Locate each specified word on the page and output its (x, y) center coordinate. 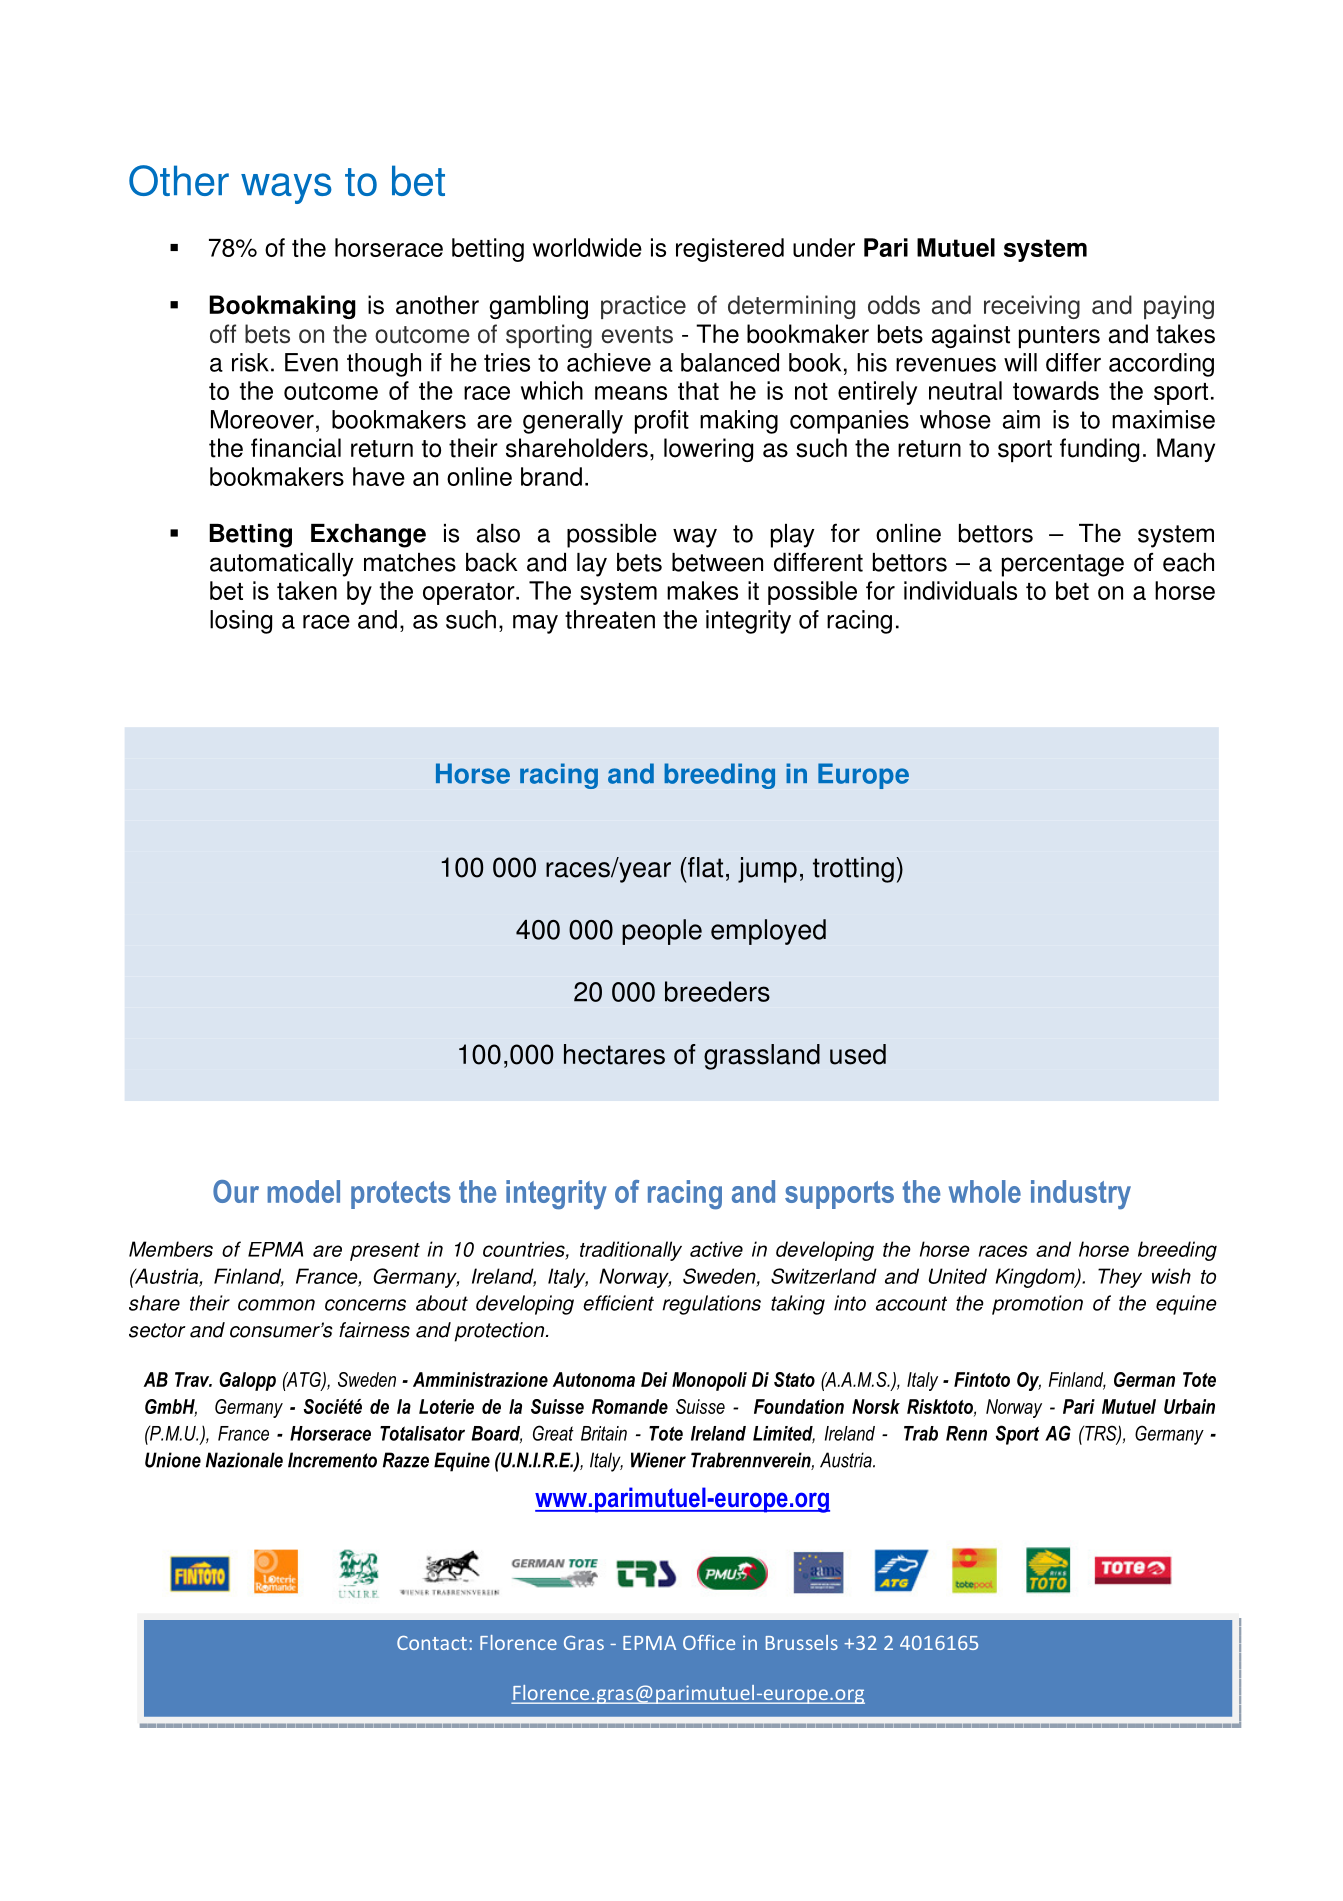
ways (286, 188)
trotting (853, 870)
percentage (1063, 565)
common (276, 1305)
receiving (1032, 307)
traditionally (631, 1251)
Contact (432, 1643)
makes (702, 590)
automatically (282, 565)
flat (704, 867)
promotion (1037, 1305)
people (662, 932)
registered (730, 250)
